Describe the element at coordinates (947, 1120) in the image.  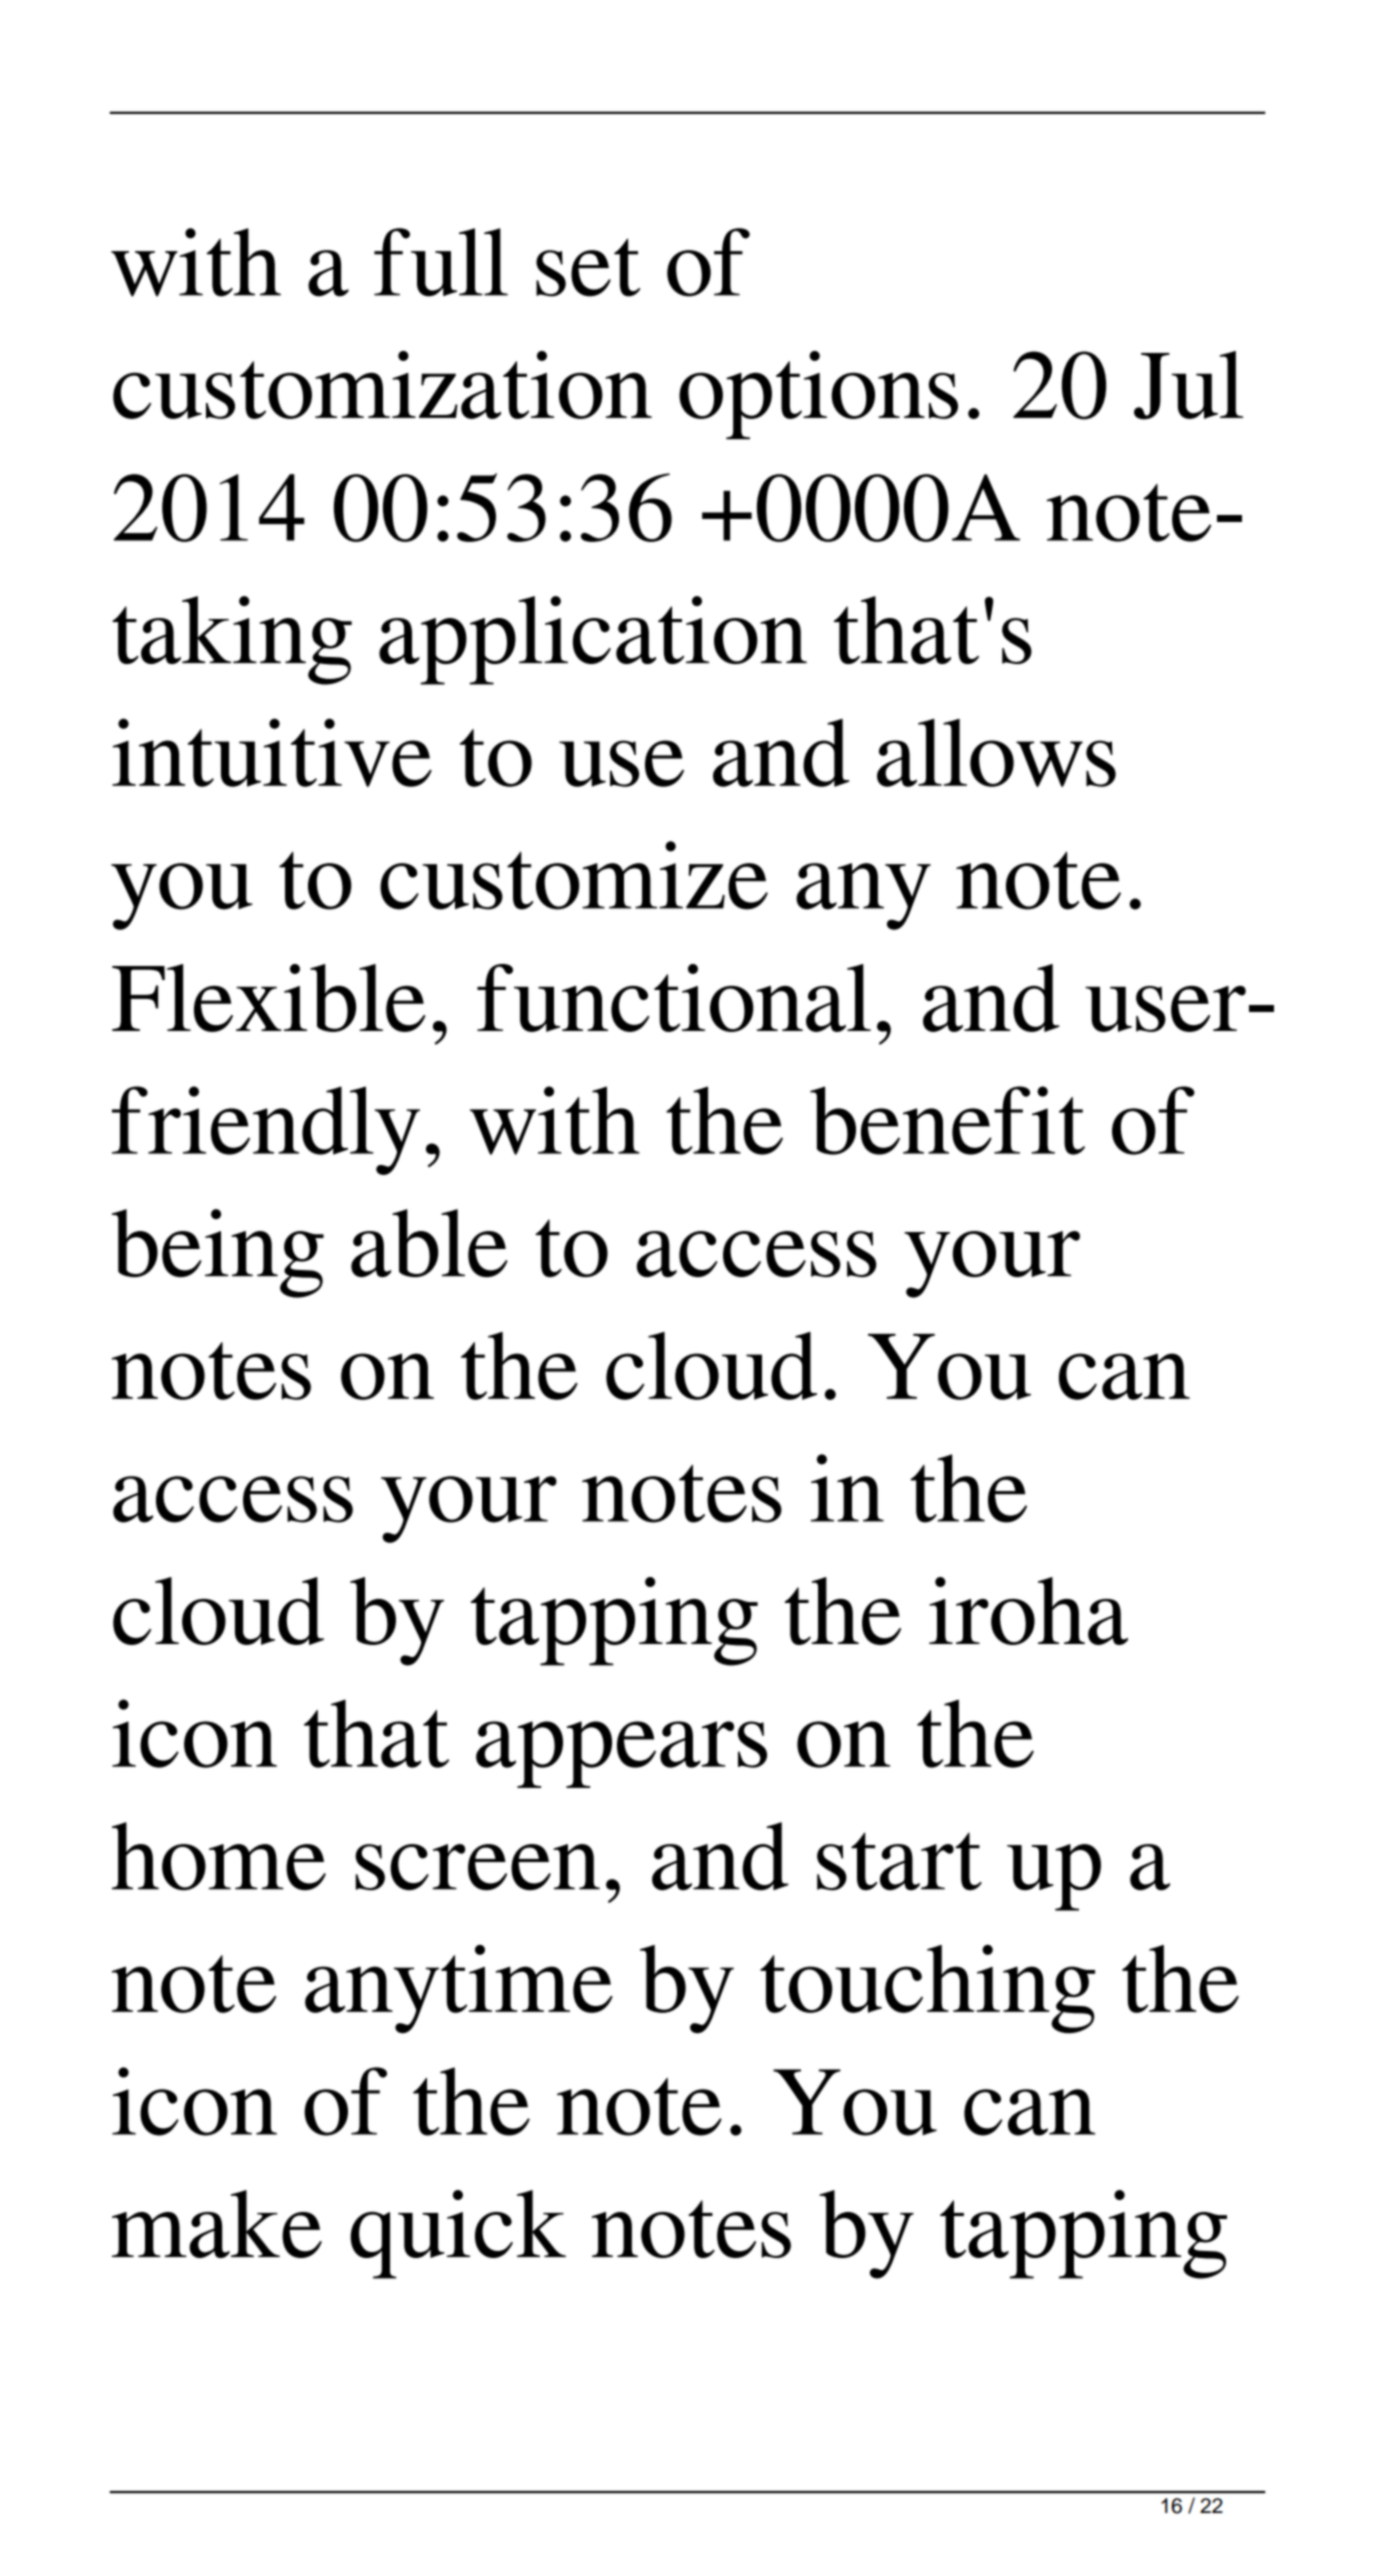
I see `benefit` at that location.
